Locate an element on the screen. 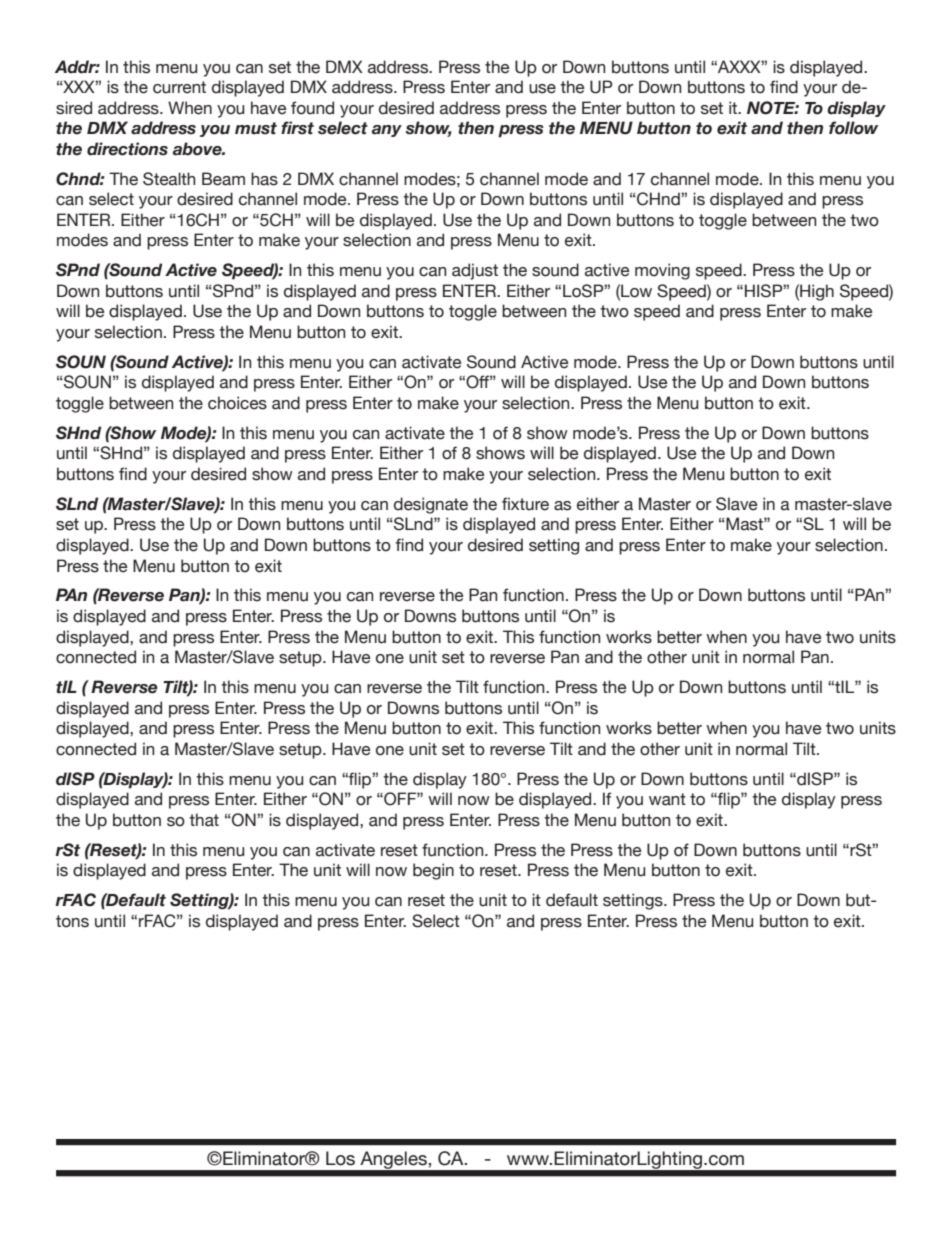 The width and height of the screenshot is (952, 1233). want is located at coordinates (667, 799).
